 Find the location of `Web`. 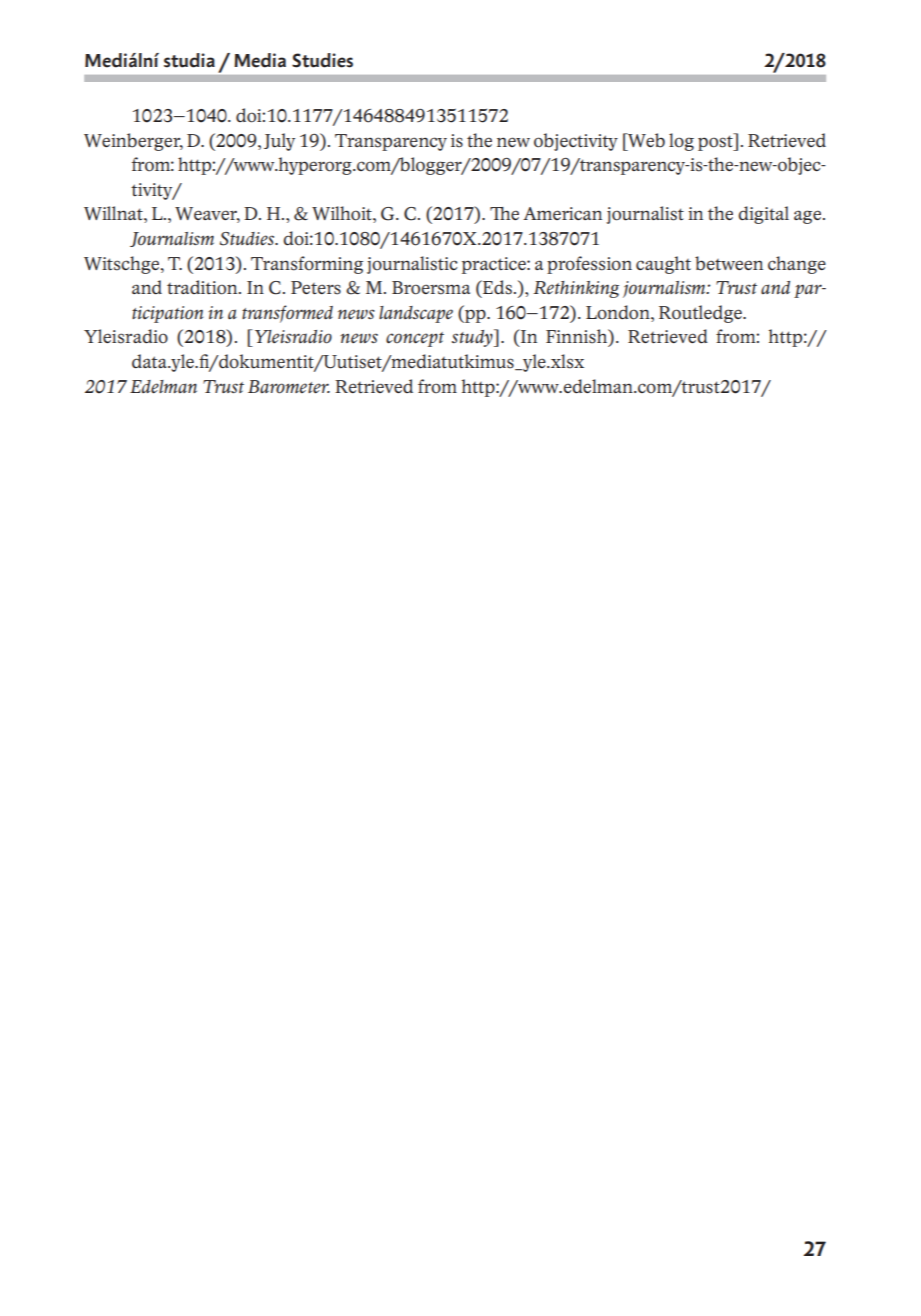

Web is located at coordinates (645, 140).
